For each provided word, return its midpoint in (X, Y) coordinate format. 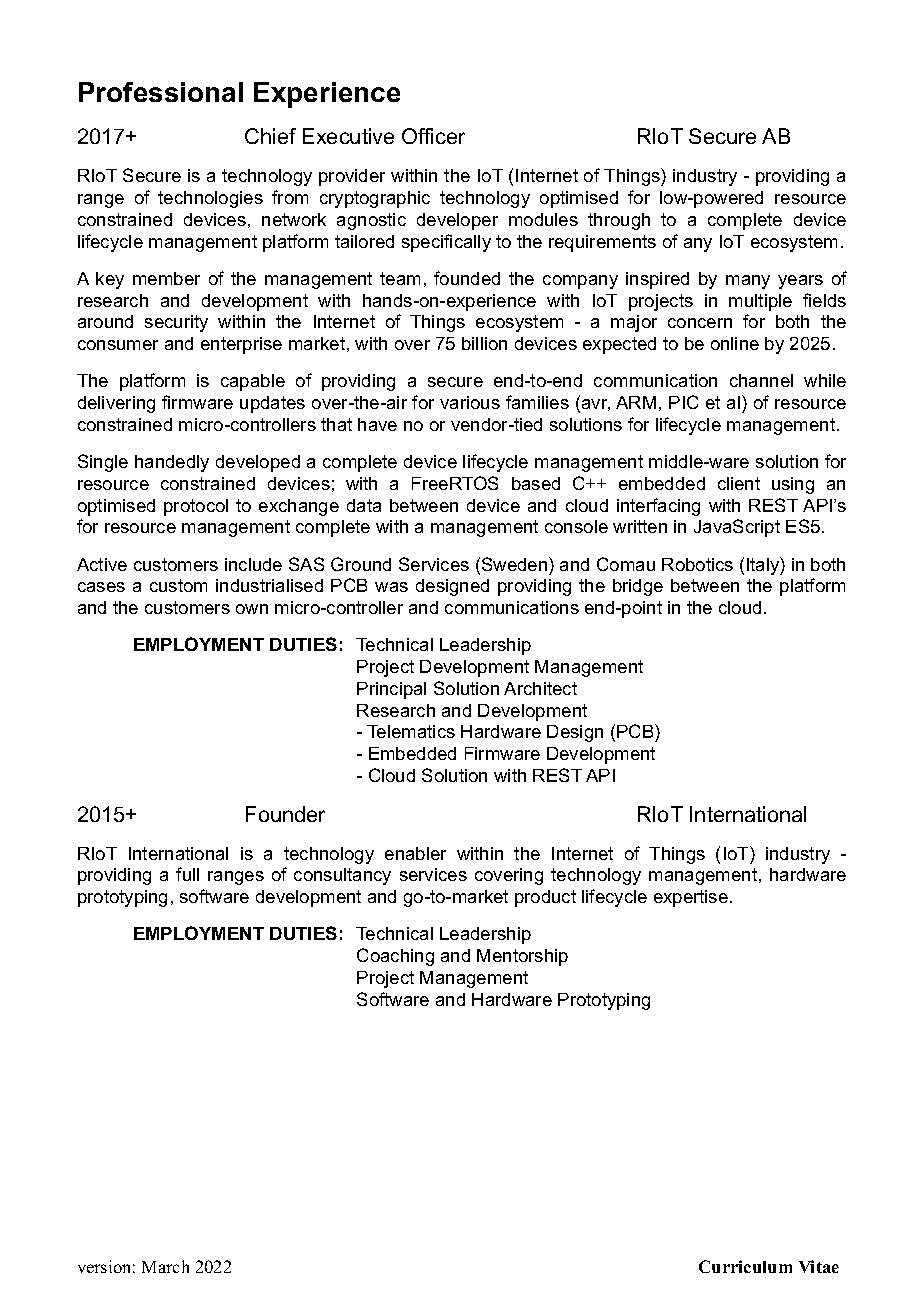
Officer (433, 136)
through (619, 221)
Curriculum (745, 1266)
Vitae (819, 1266)
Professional (161, 92)
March (165, 1266)
